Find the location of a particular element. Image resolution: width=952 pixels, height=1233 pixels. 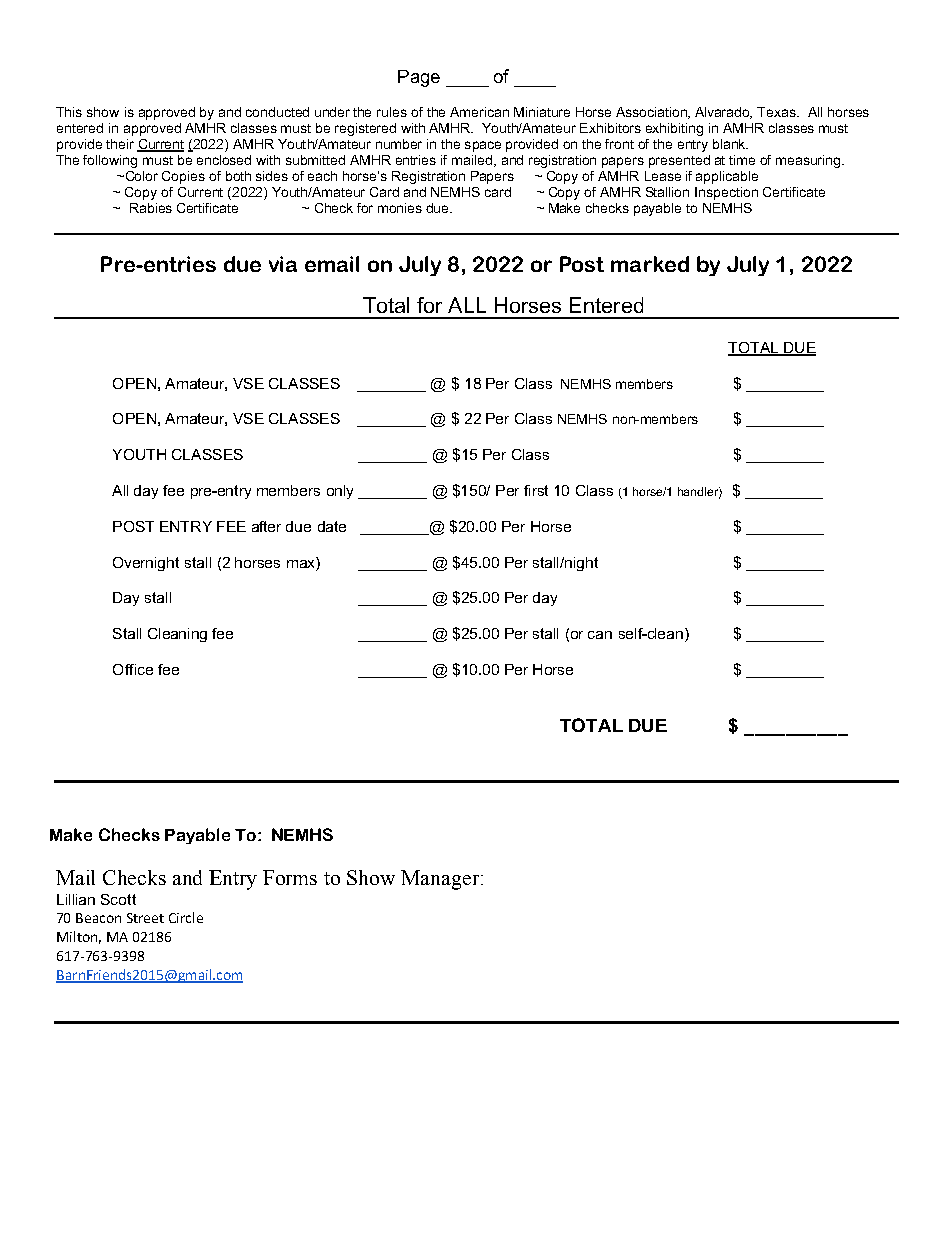

Scott is located at coordinates (118, 899).
